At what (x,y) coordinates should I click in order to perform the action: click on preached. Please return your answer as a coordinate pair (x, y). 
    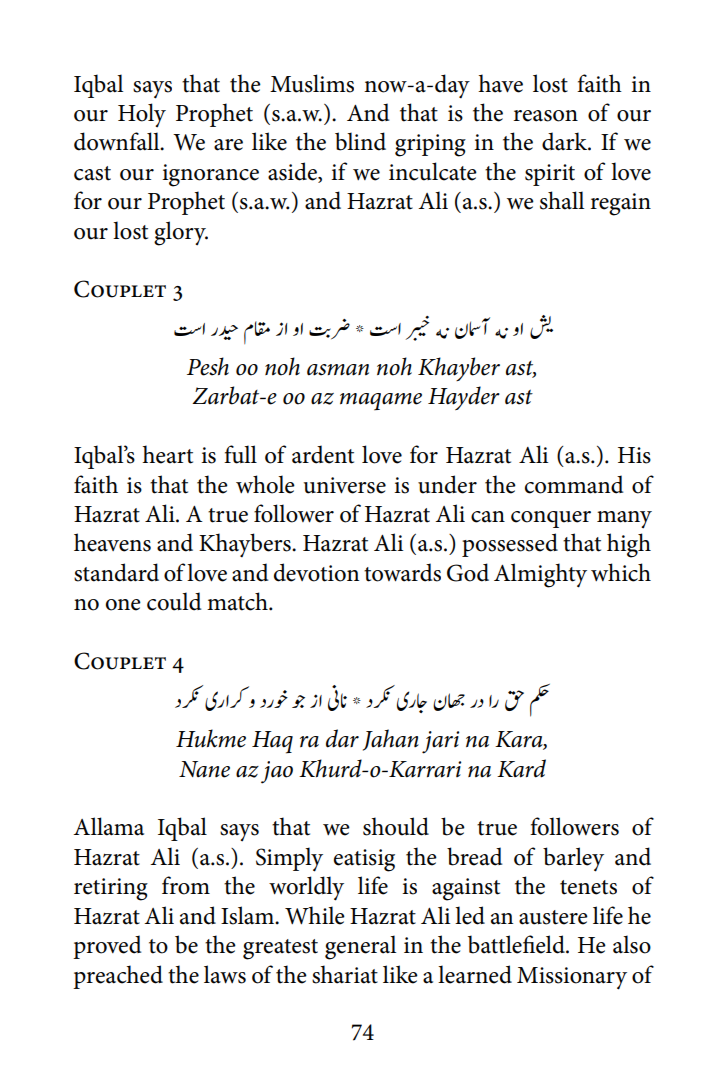
    Looking at the image, I should click on (118, 977).
